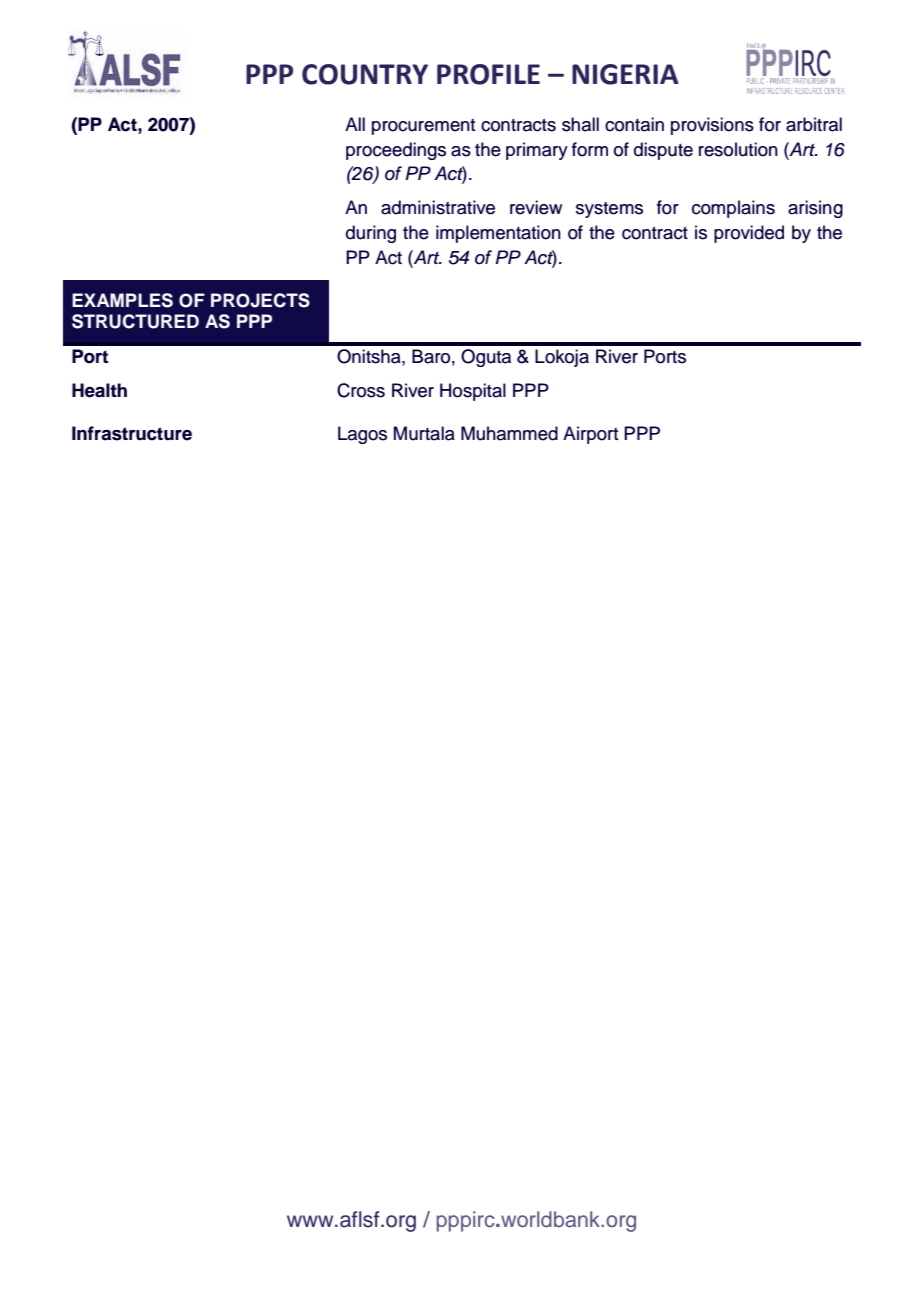  What do you see at coordinates (625, 74) in the page?
I see `NIGERIA` at bounding box center [625, 74].
